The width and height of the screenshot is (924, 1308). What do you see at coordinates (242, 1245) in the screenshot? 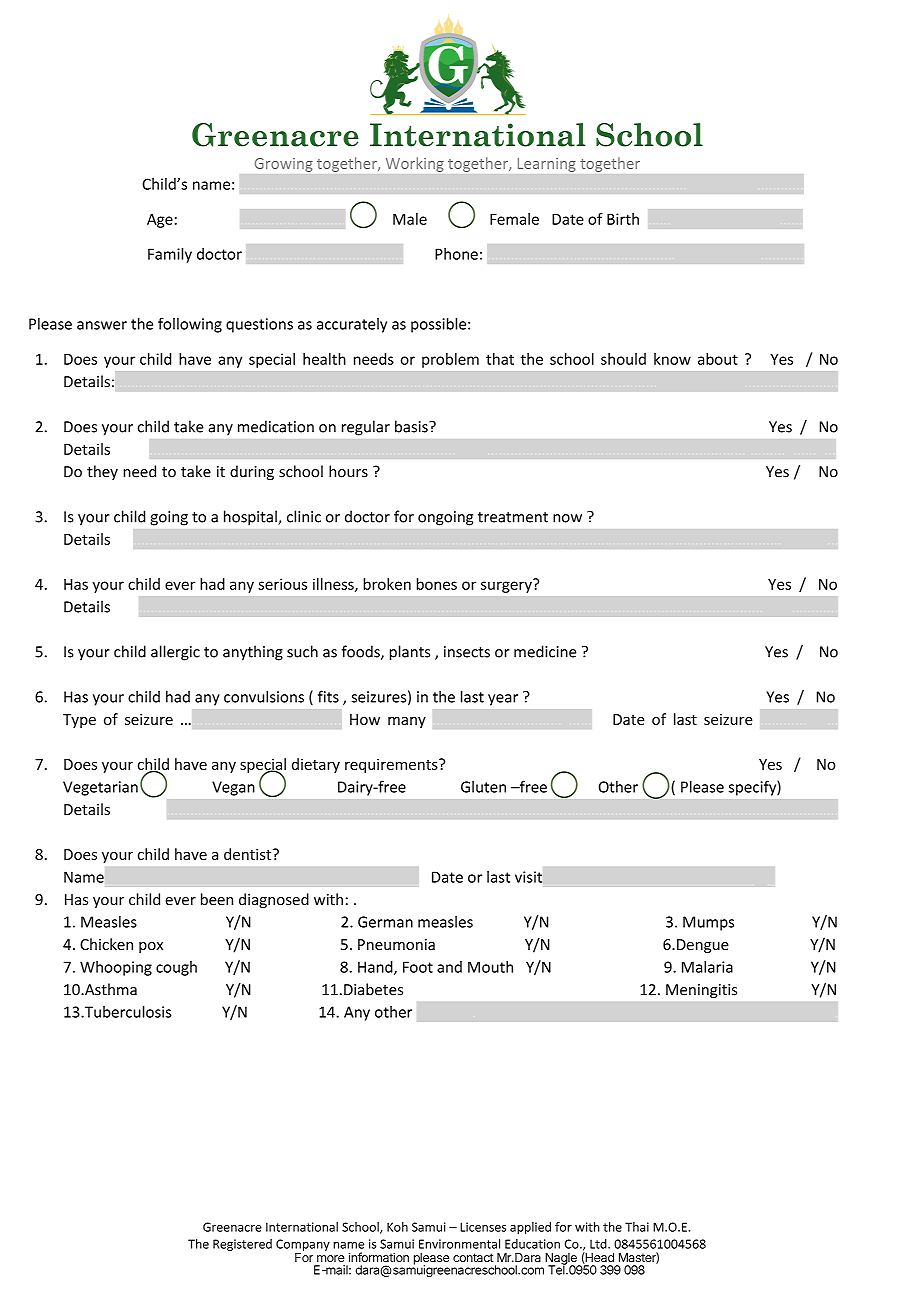
I see `Registered` at bounding box center [242, 1245].
